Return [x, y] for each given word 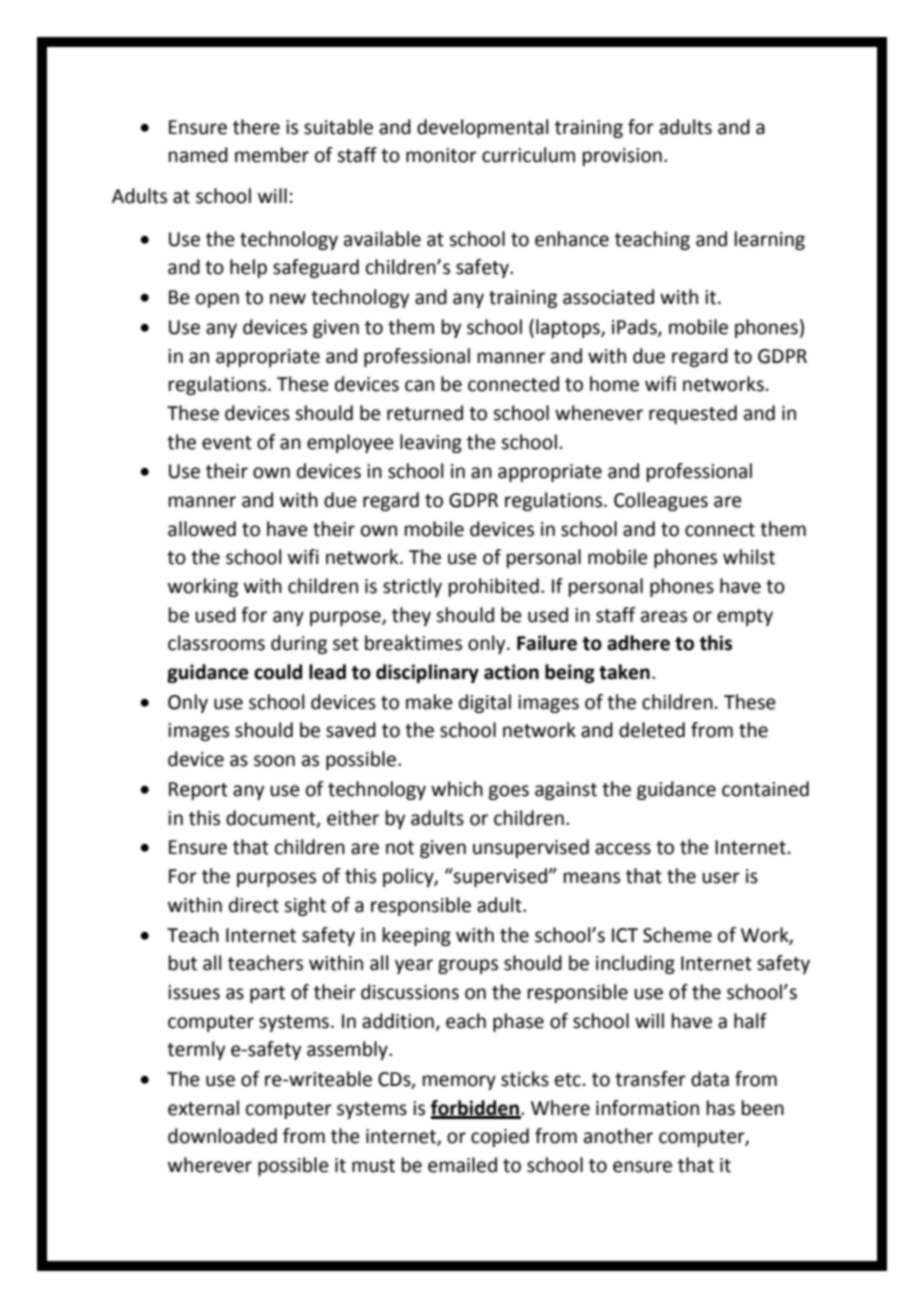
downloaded [222, 1136]
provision [622, 157]
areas [664, 617]
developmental [482, 128]
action [511, 672]
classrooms [216, 643]
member [272, 155]
